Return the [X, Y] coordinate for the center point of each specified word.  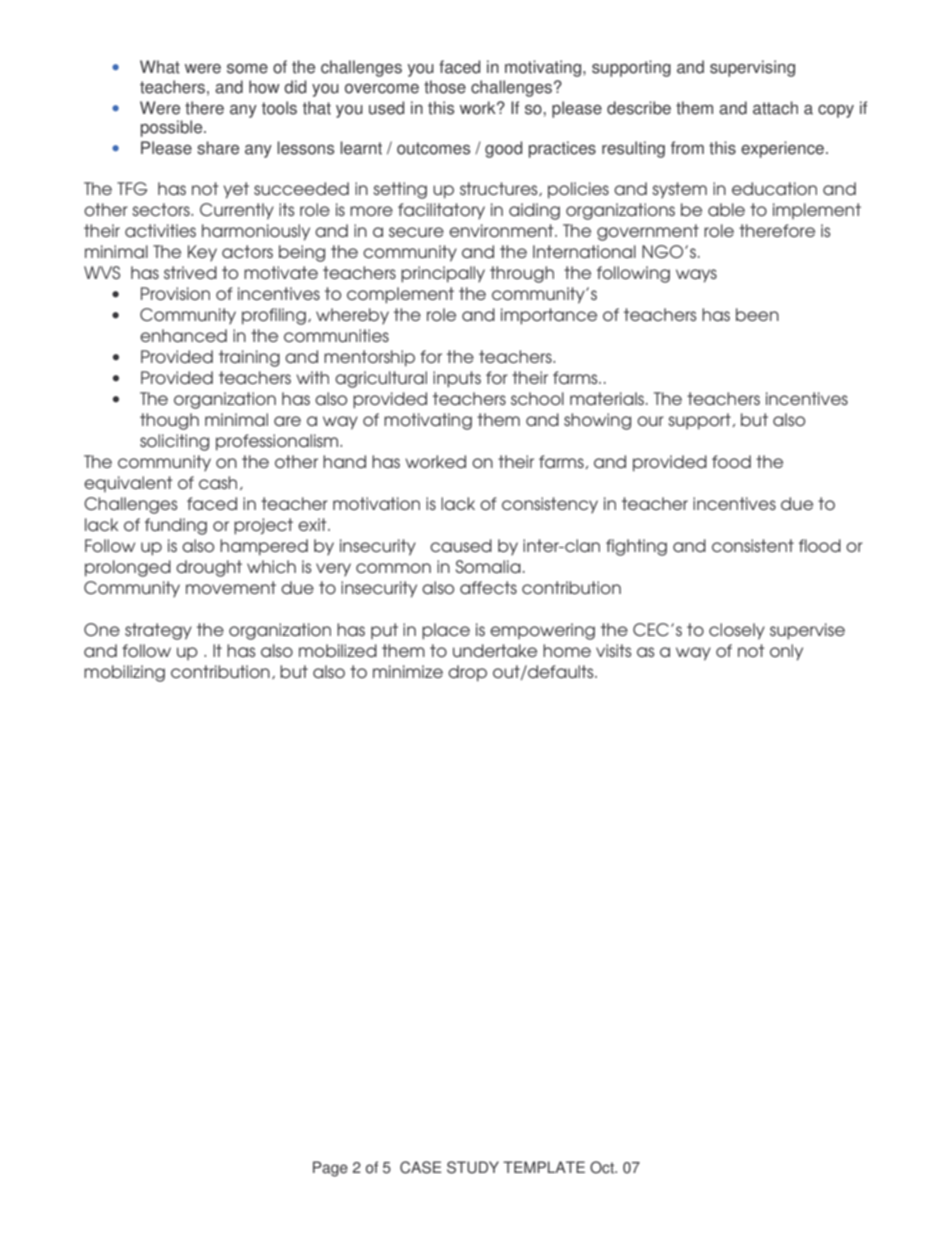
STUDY [473, 1167]
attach [775, 108]
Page [330, 1169]
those [445, 87]
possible [173, 128]
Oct [603, 1167]
